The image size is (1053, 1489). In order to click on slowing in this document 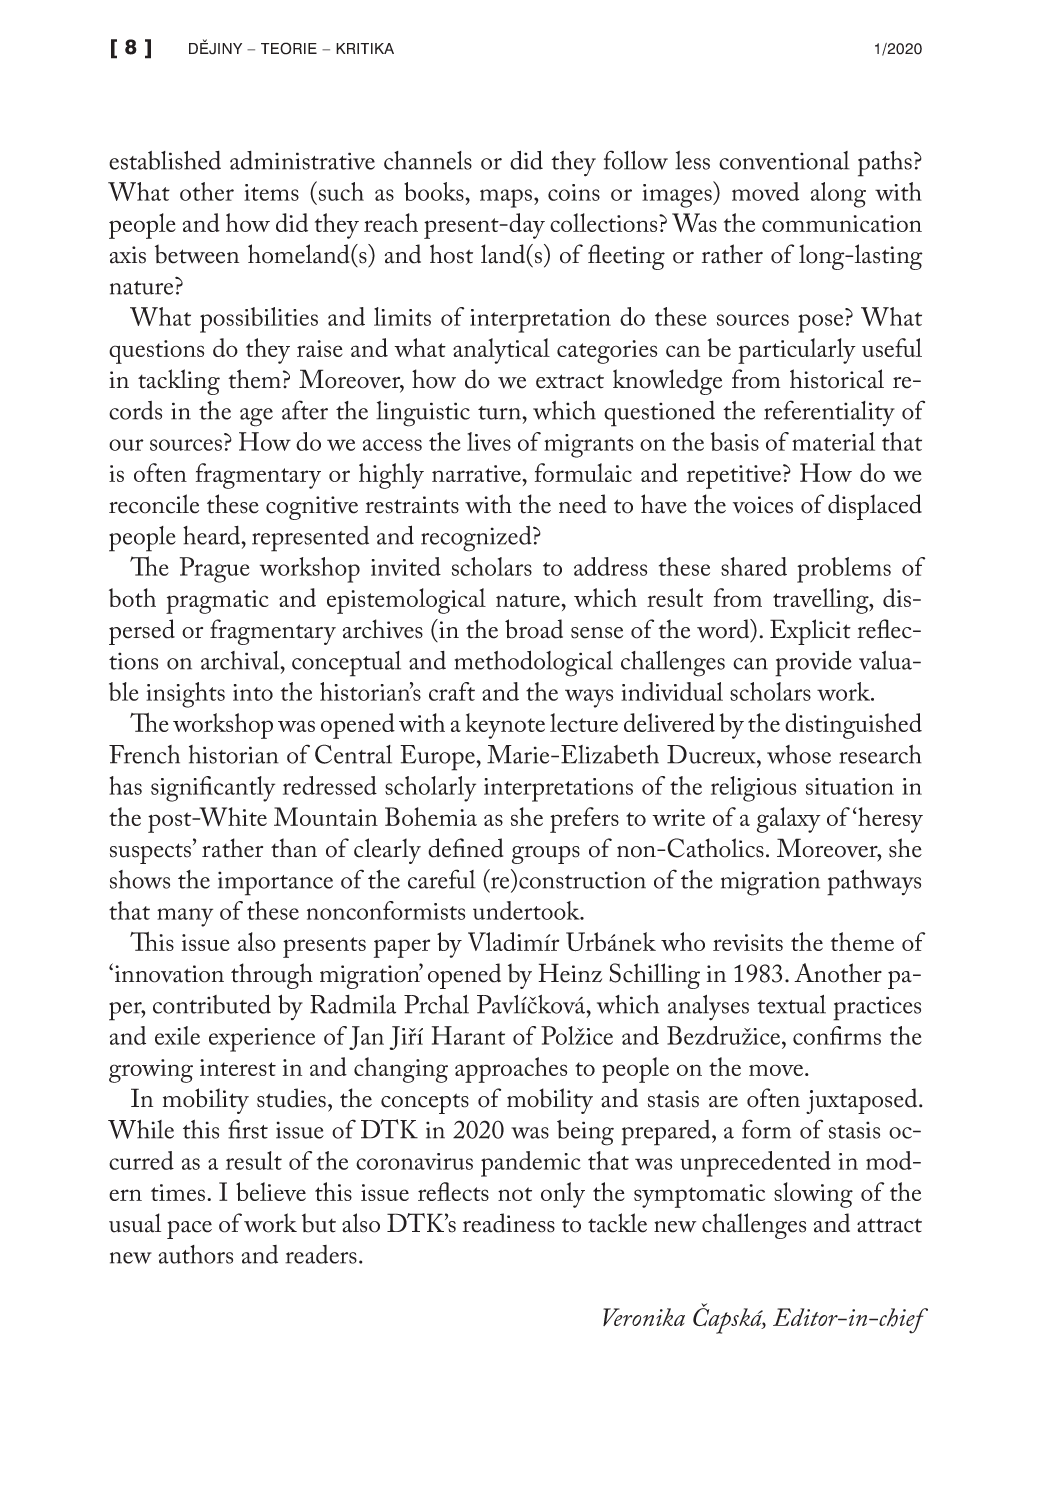, I will do `click(813, 1195)`.
